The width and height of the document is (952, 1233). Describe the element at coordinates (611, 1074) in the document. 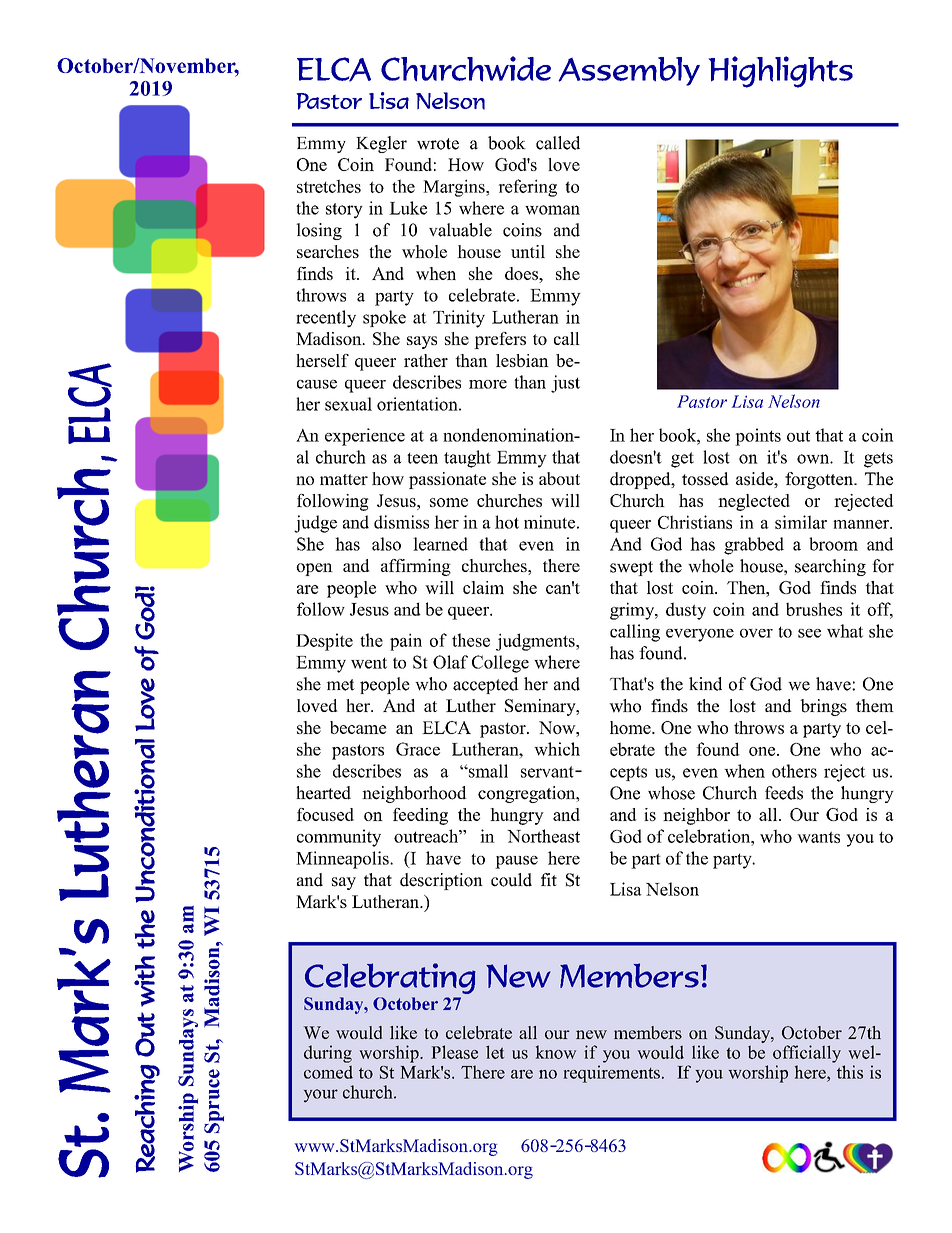

I see `requirements` at that location.
